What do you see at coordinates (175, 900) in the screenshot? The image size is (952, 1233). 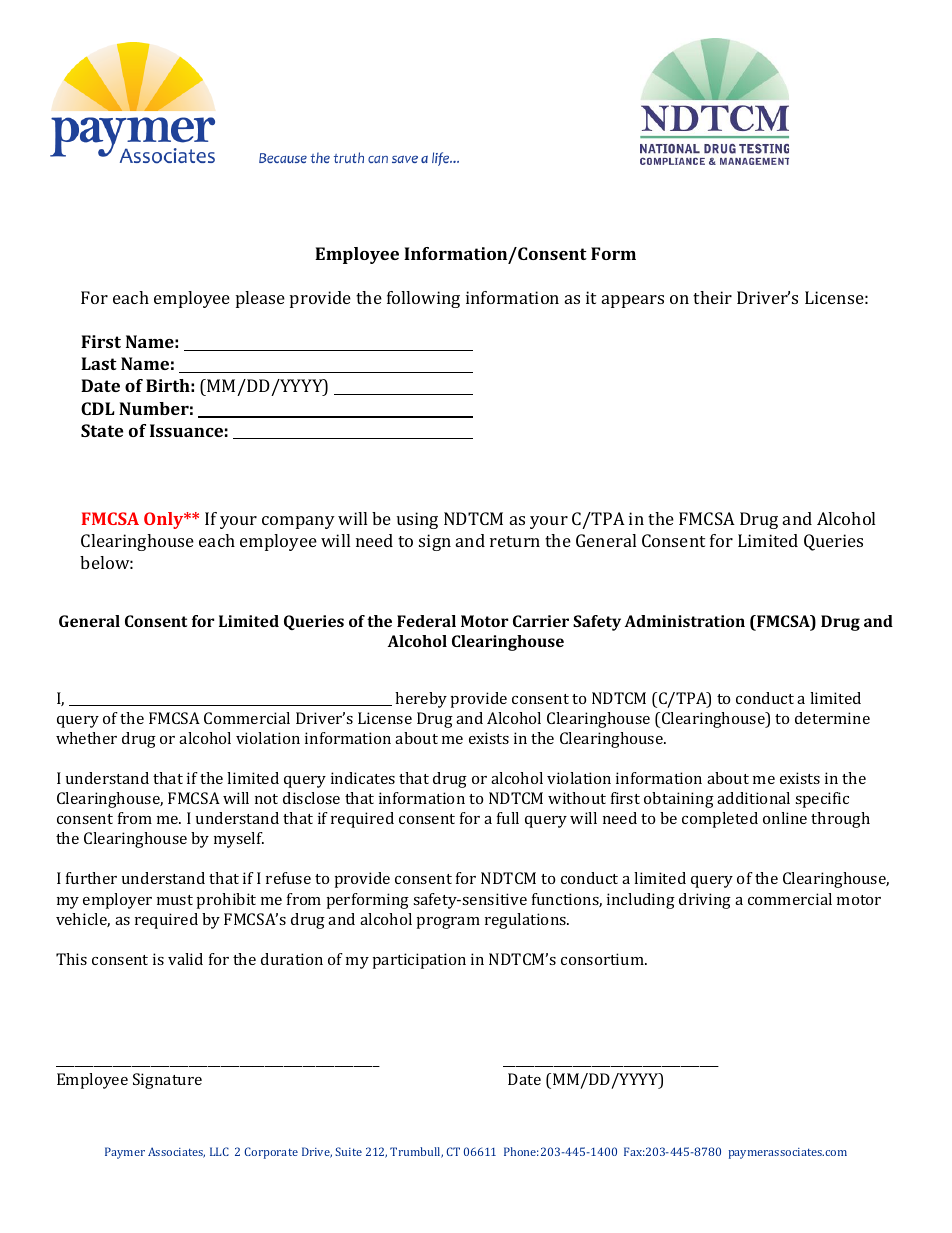 I see `must` at bounding box center [175, 900].
